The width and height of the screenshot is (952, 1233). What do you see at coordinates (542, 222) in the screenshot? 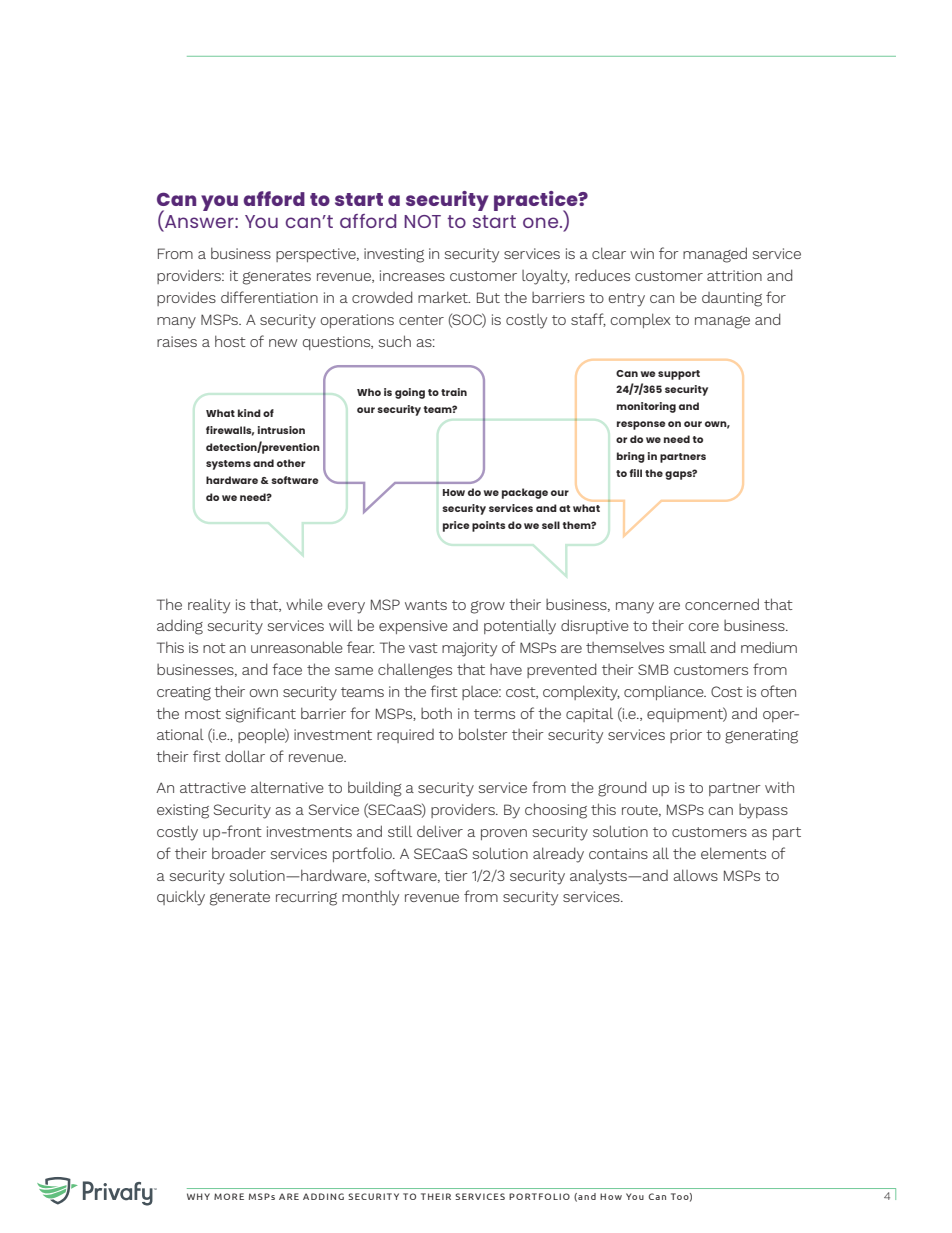
I see `one` at bounding box center [542, 222].
